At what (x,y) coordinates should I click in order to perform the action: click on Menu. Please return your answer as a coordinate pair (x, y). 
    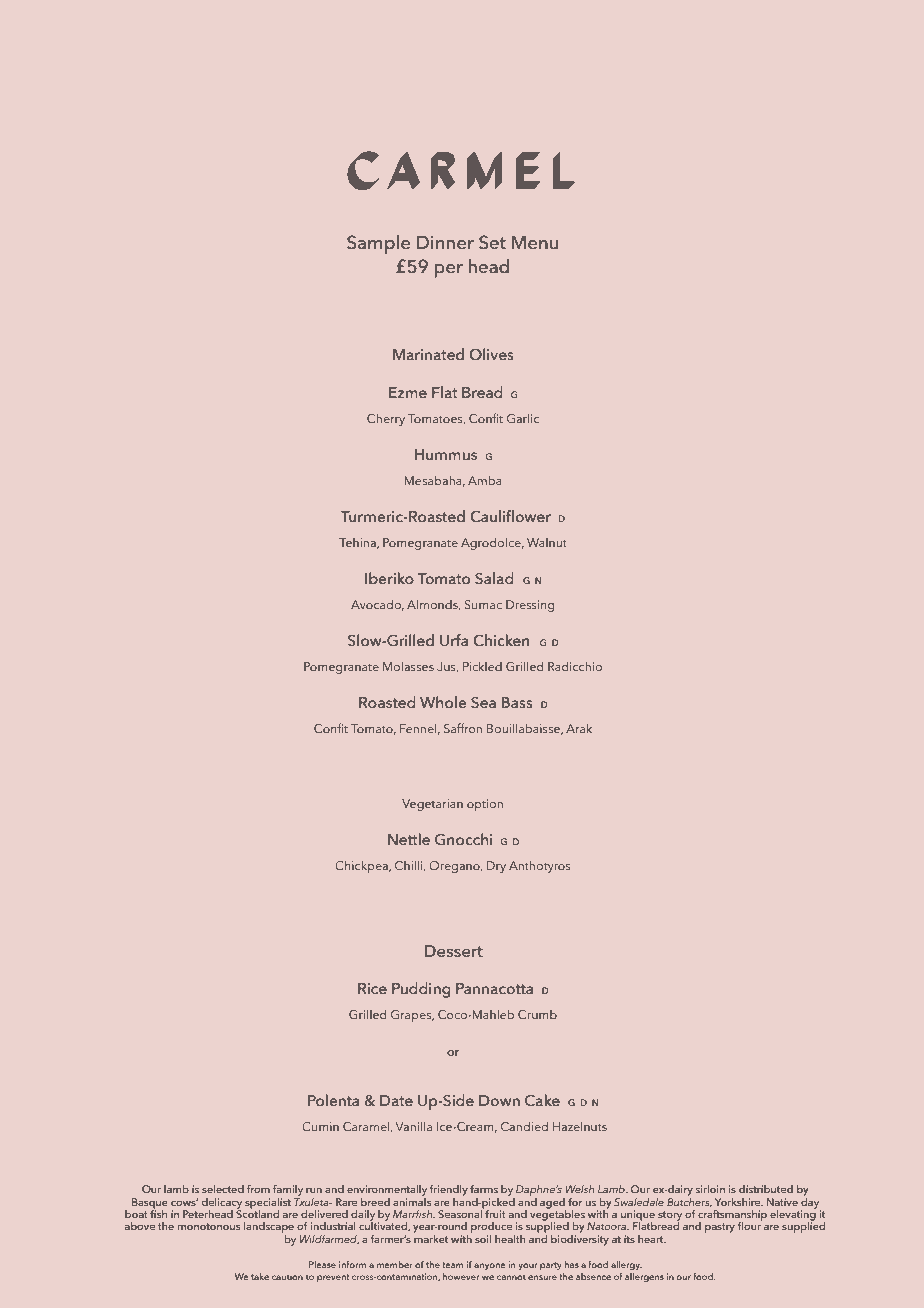
    Looking at the image, I should click on (535, 242).
